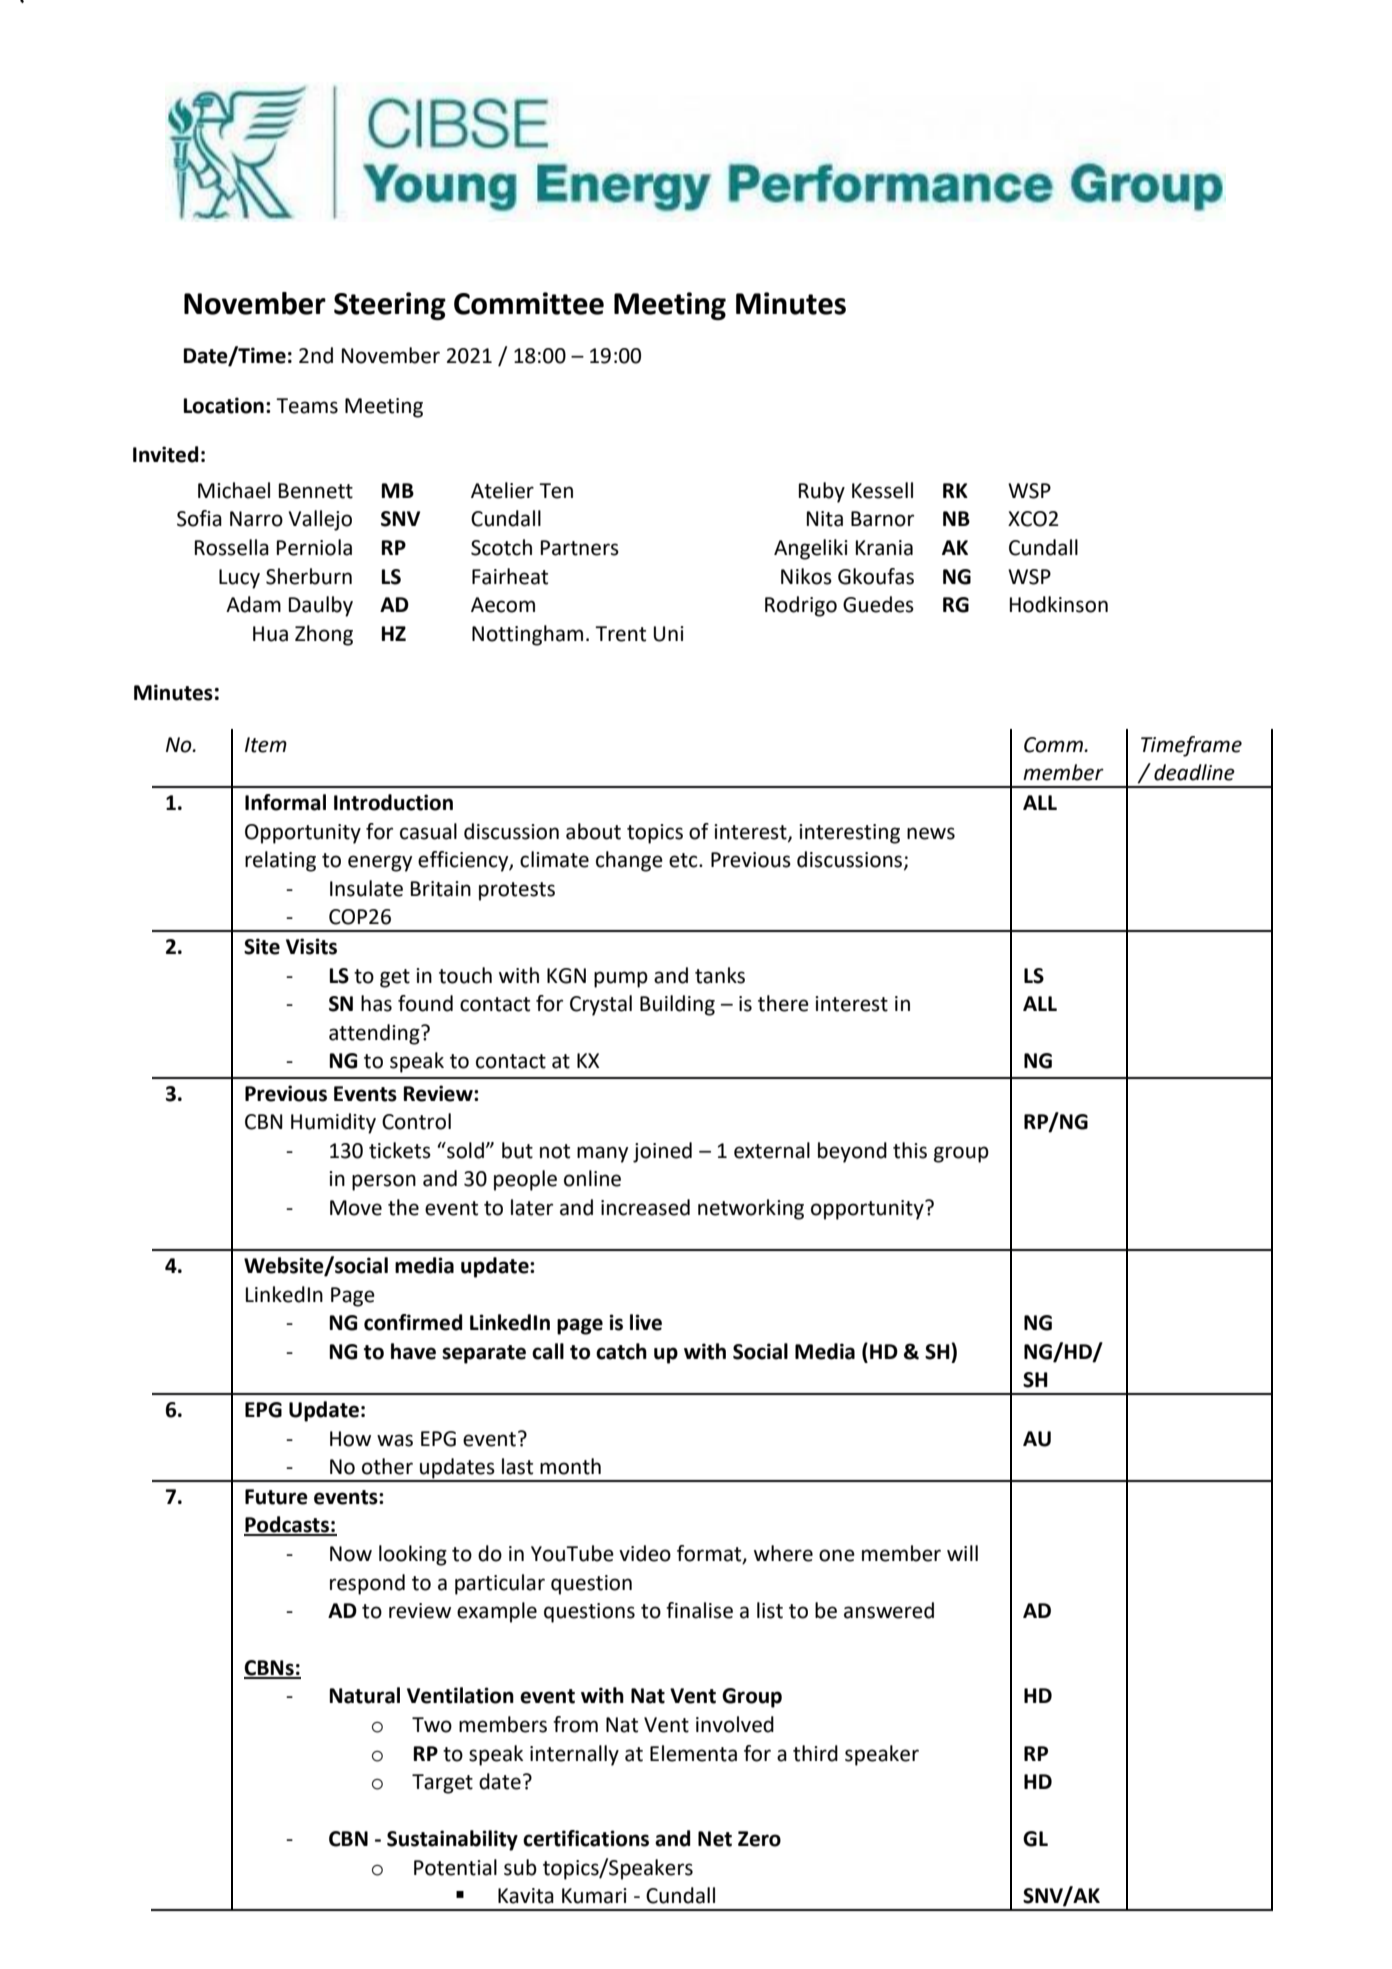 This screenshot has width=1392, height=1969. What do you see at coordinates (307, 406) in the screenshot?
I see `Teams` at bounding box center [307, 406].
